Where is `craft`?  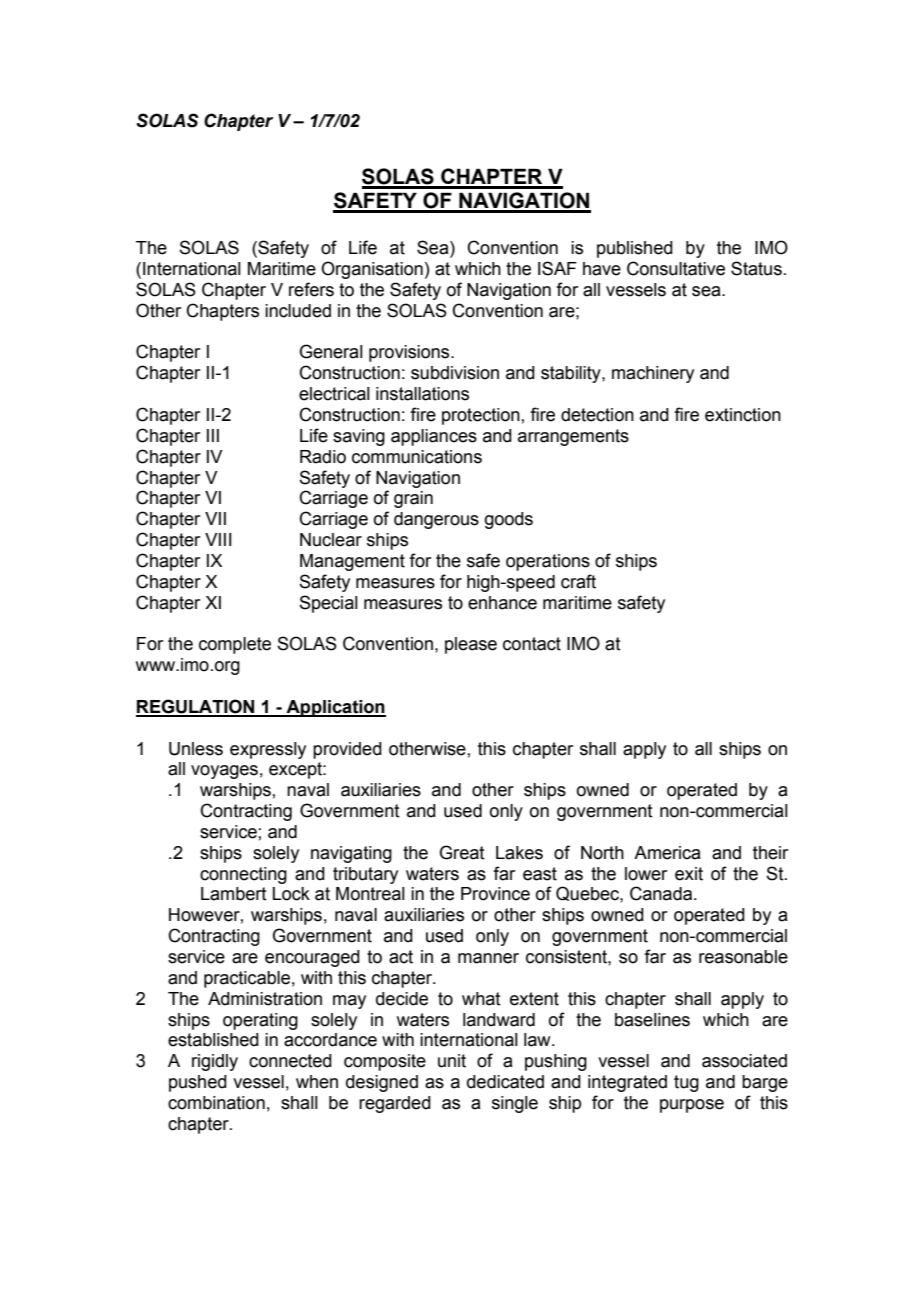 craft is located at coordinates (578, 581).
